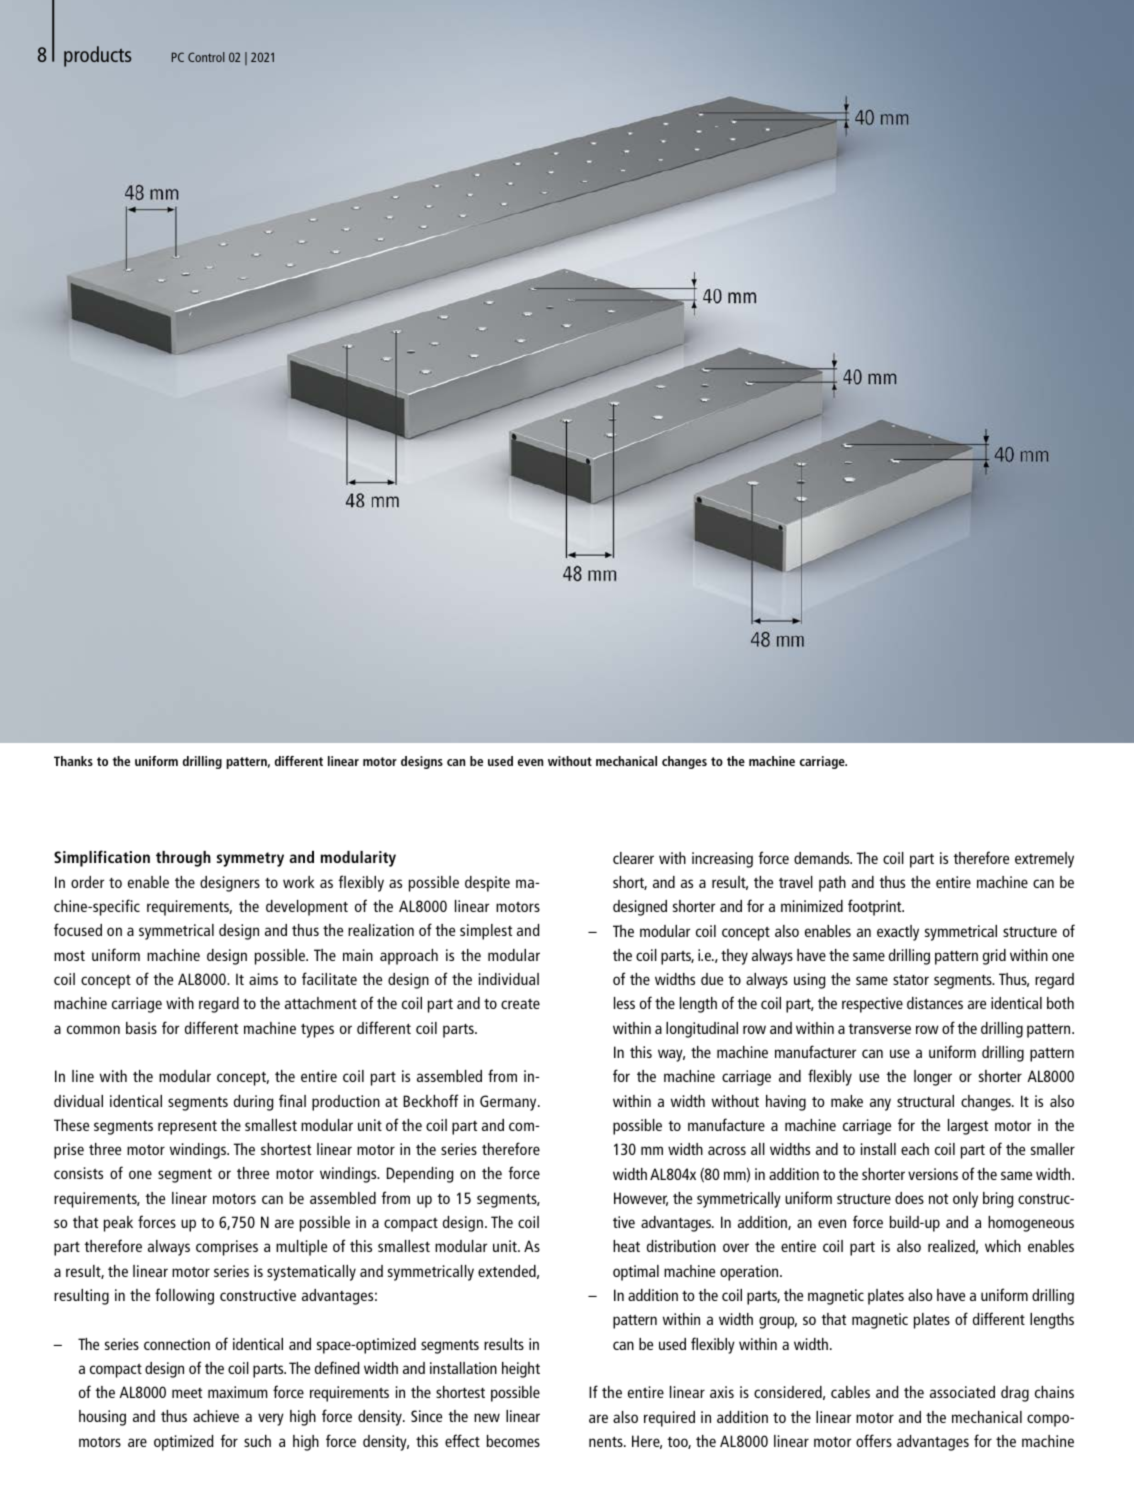 The width and height of the page is (1134, 1512). I want to click on longer, so click(933, 1078).
